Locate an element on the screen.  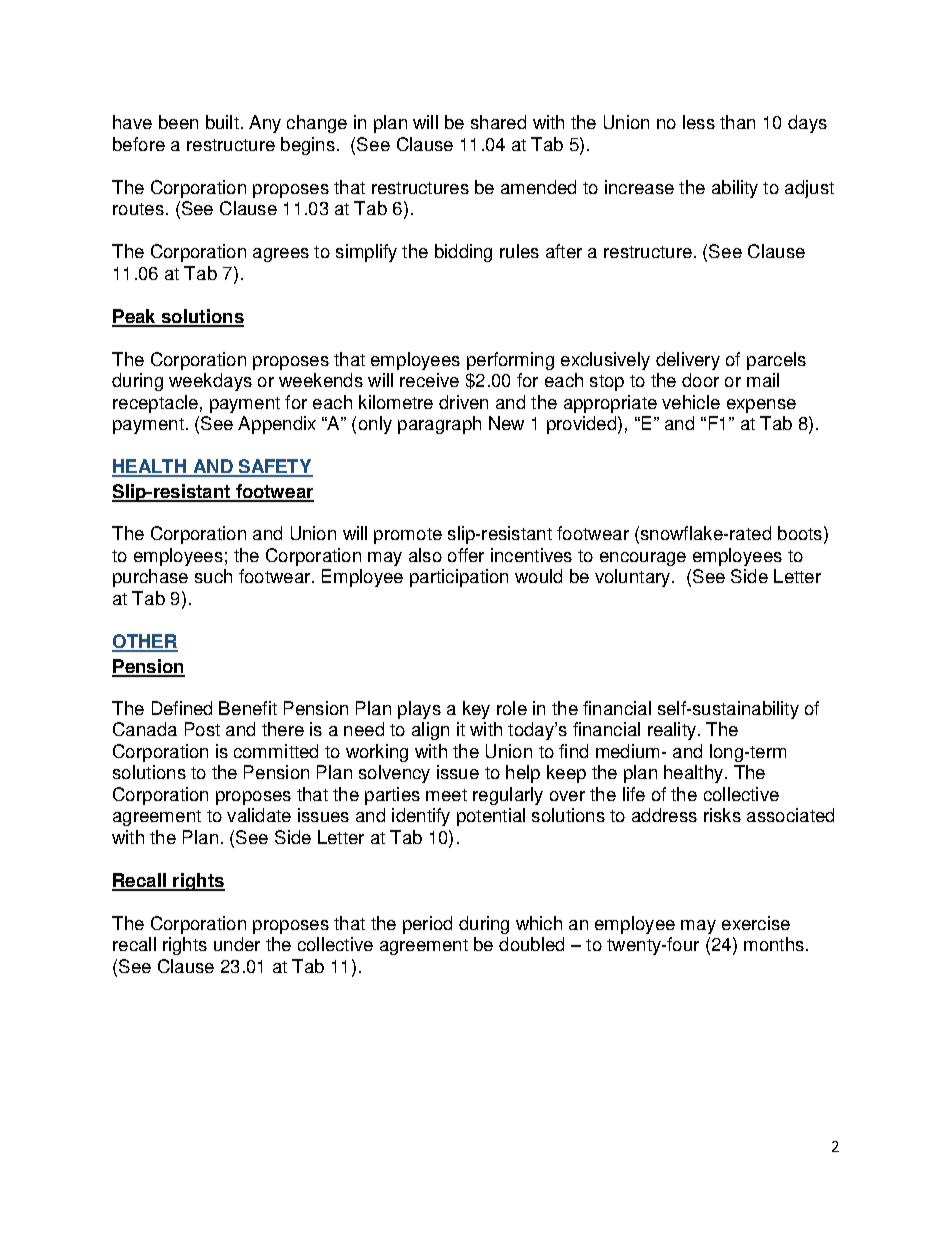
such is located at coordinates (213, 576).
